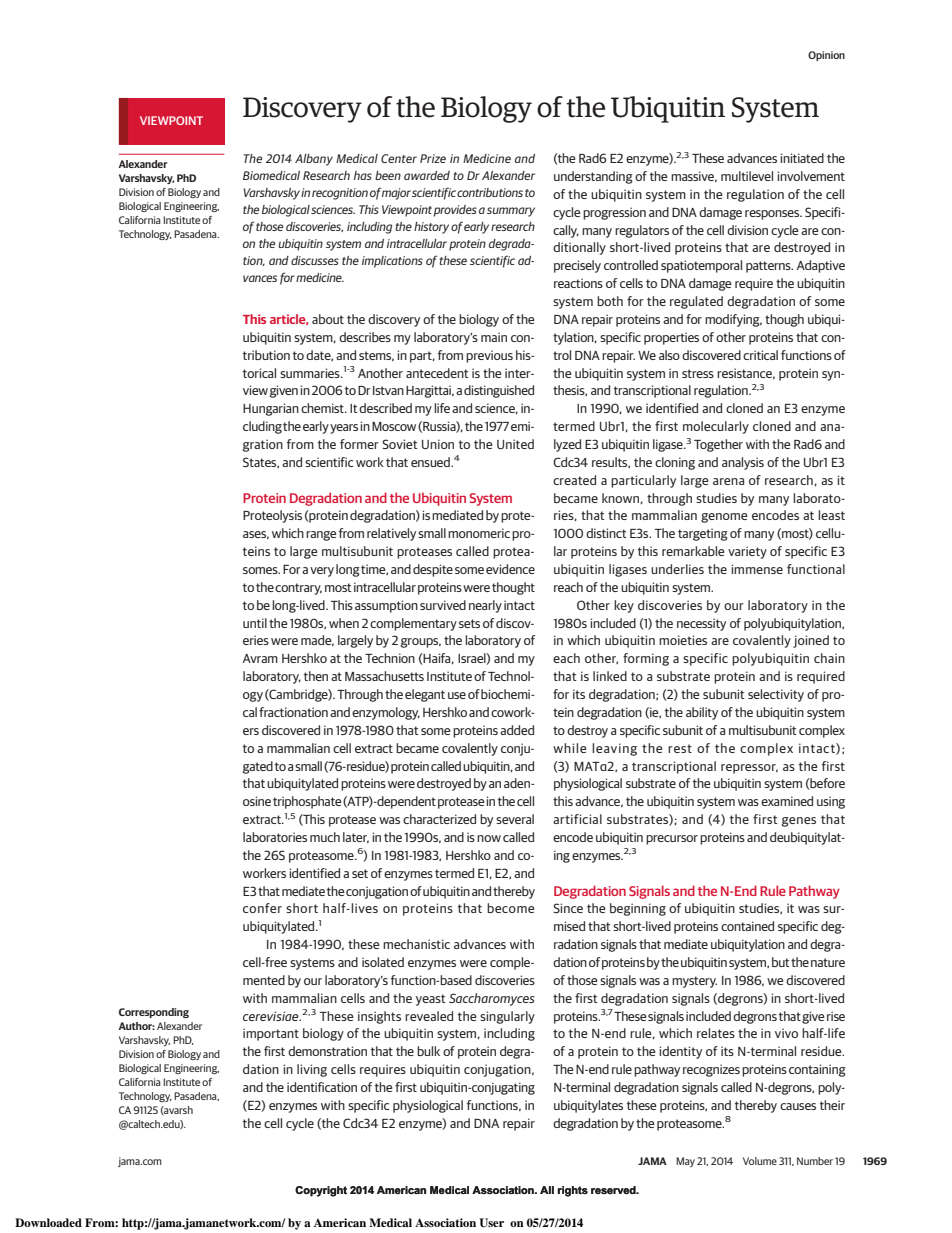 This screenshot has width=952, height=1233. What do you see at coordinates (701, 624) in the screenshot?
I see `necessity` at bounding box center [701, 624].
